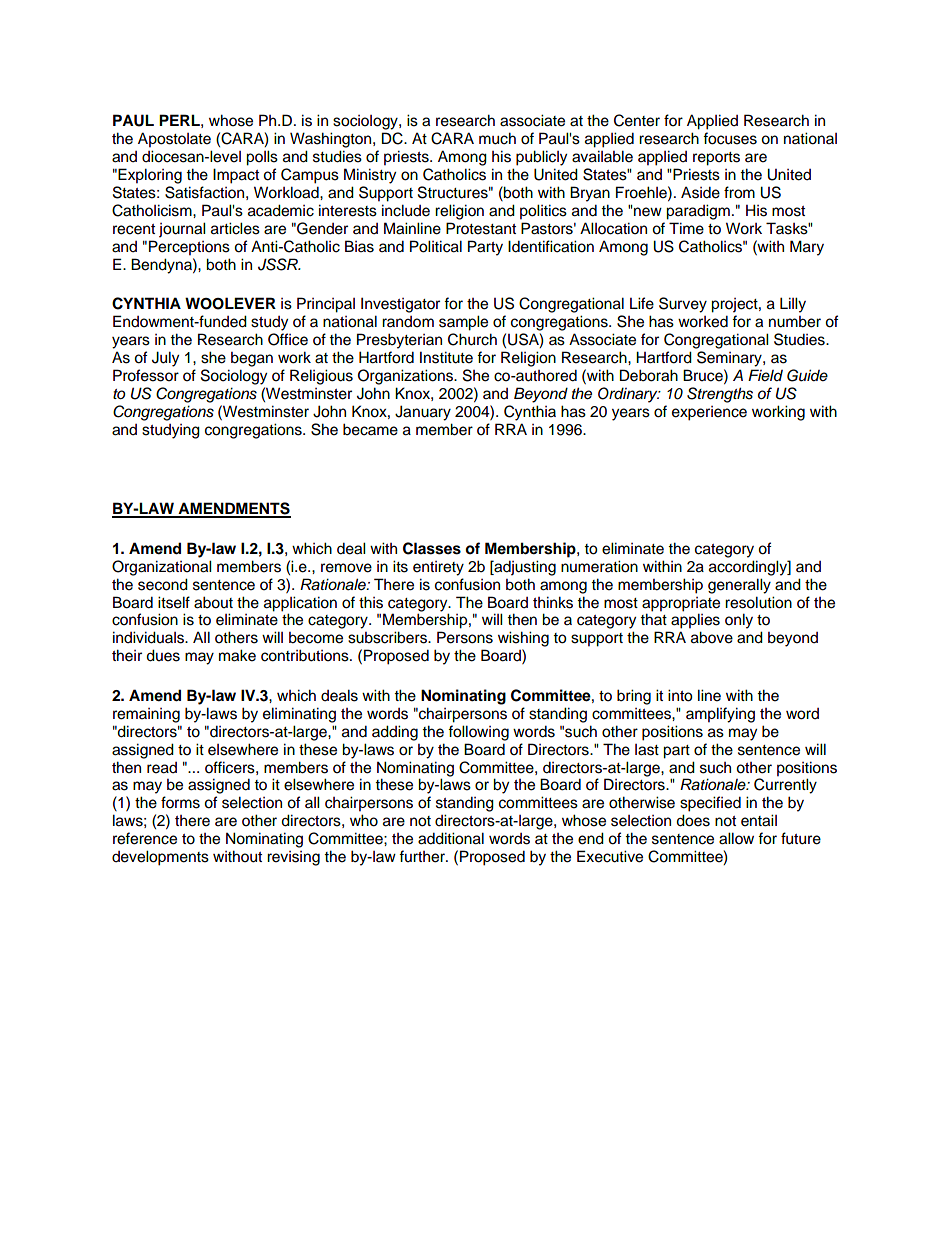 This document has width=952, height=1233. I want to click on Apostolate, so click(174, 140).
